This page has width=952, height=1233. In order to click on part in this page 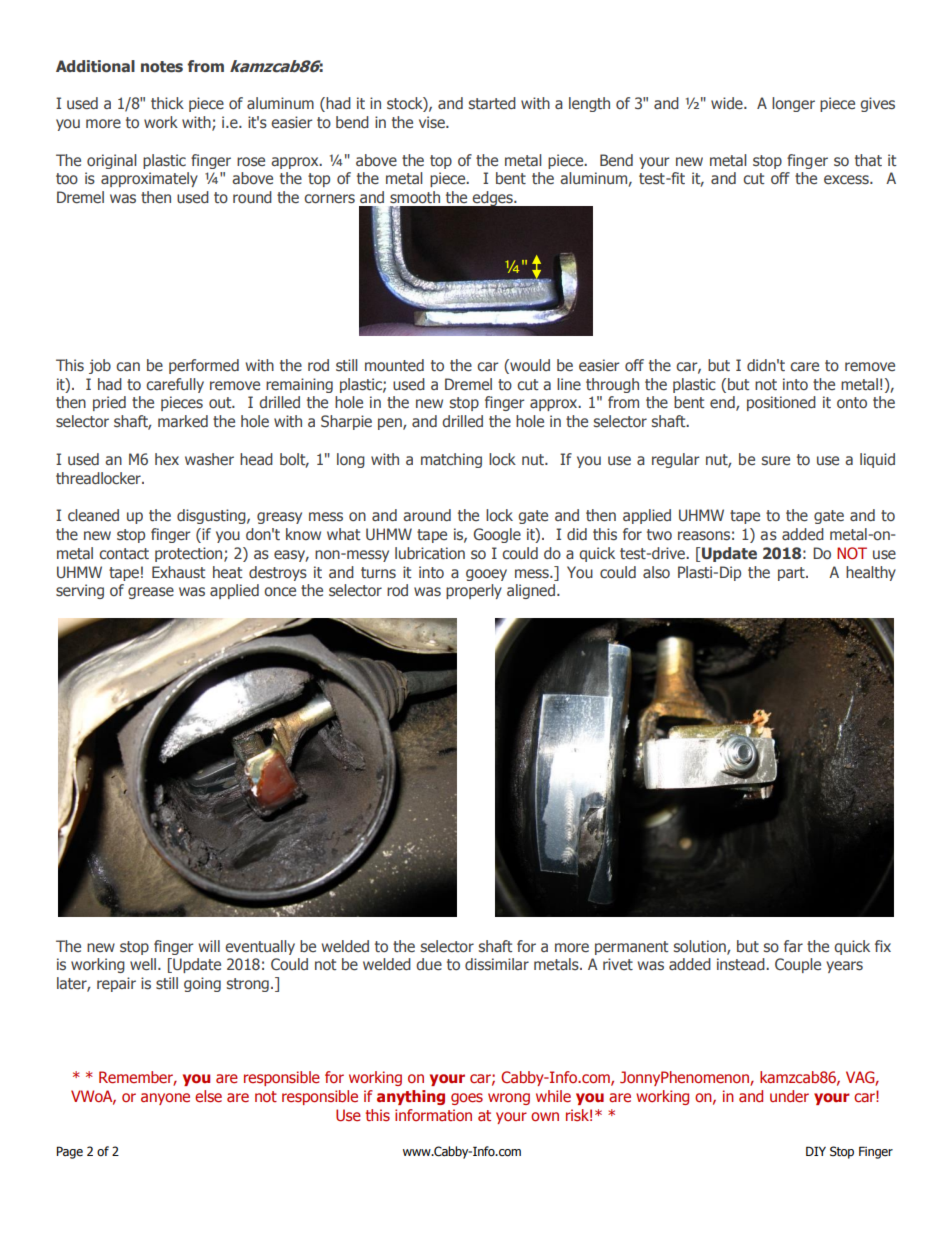, I will do `click(792, 574)`.
